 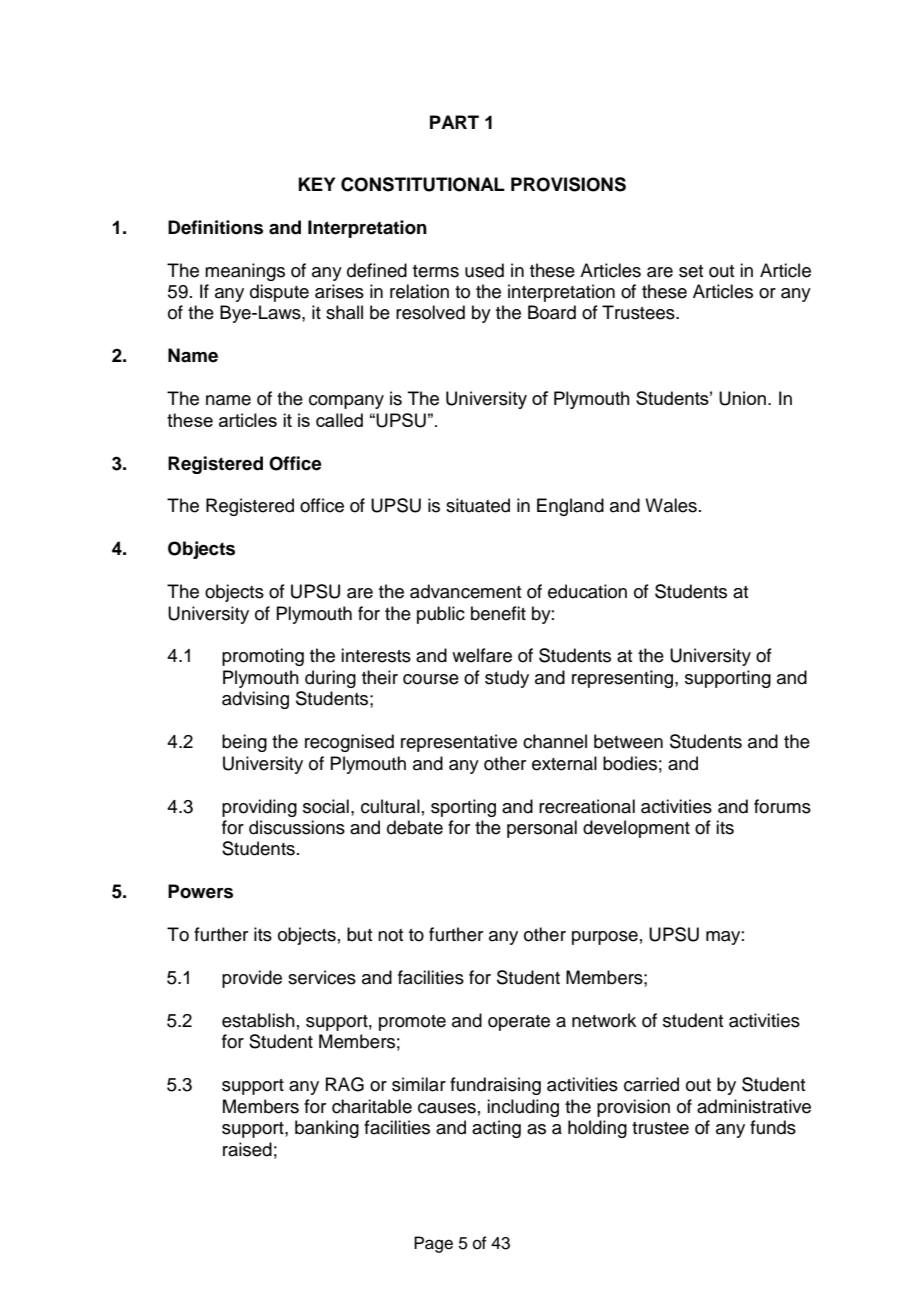 I want to click on set, so click(x=691, y=271).
